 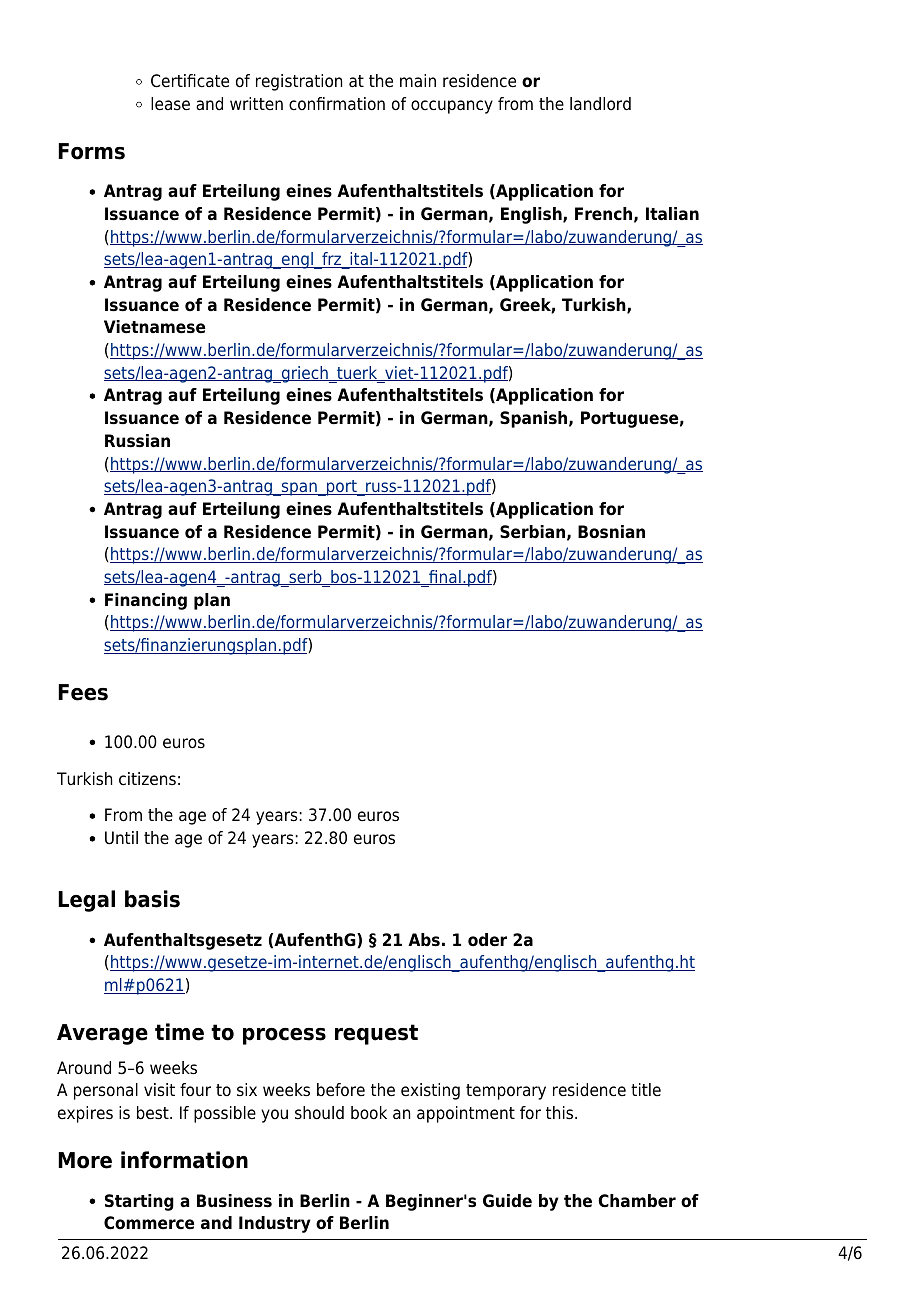 I want to click on lease, so click(x=170, y=104).
